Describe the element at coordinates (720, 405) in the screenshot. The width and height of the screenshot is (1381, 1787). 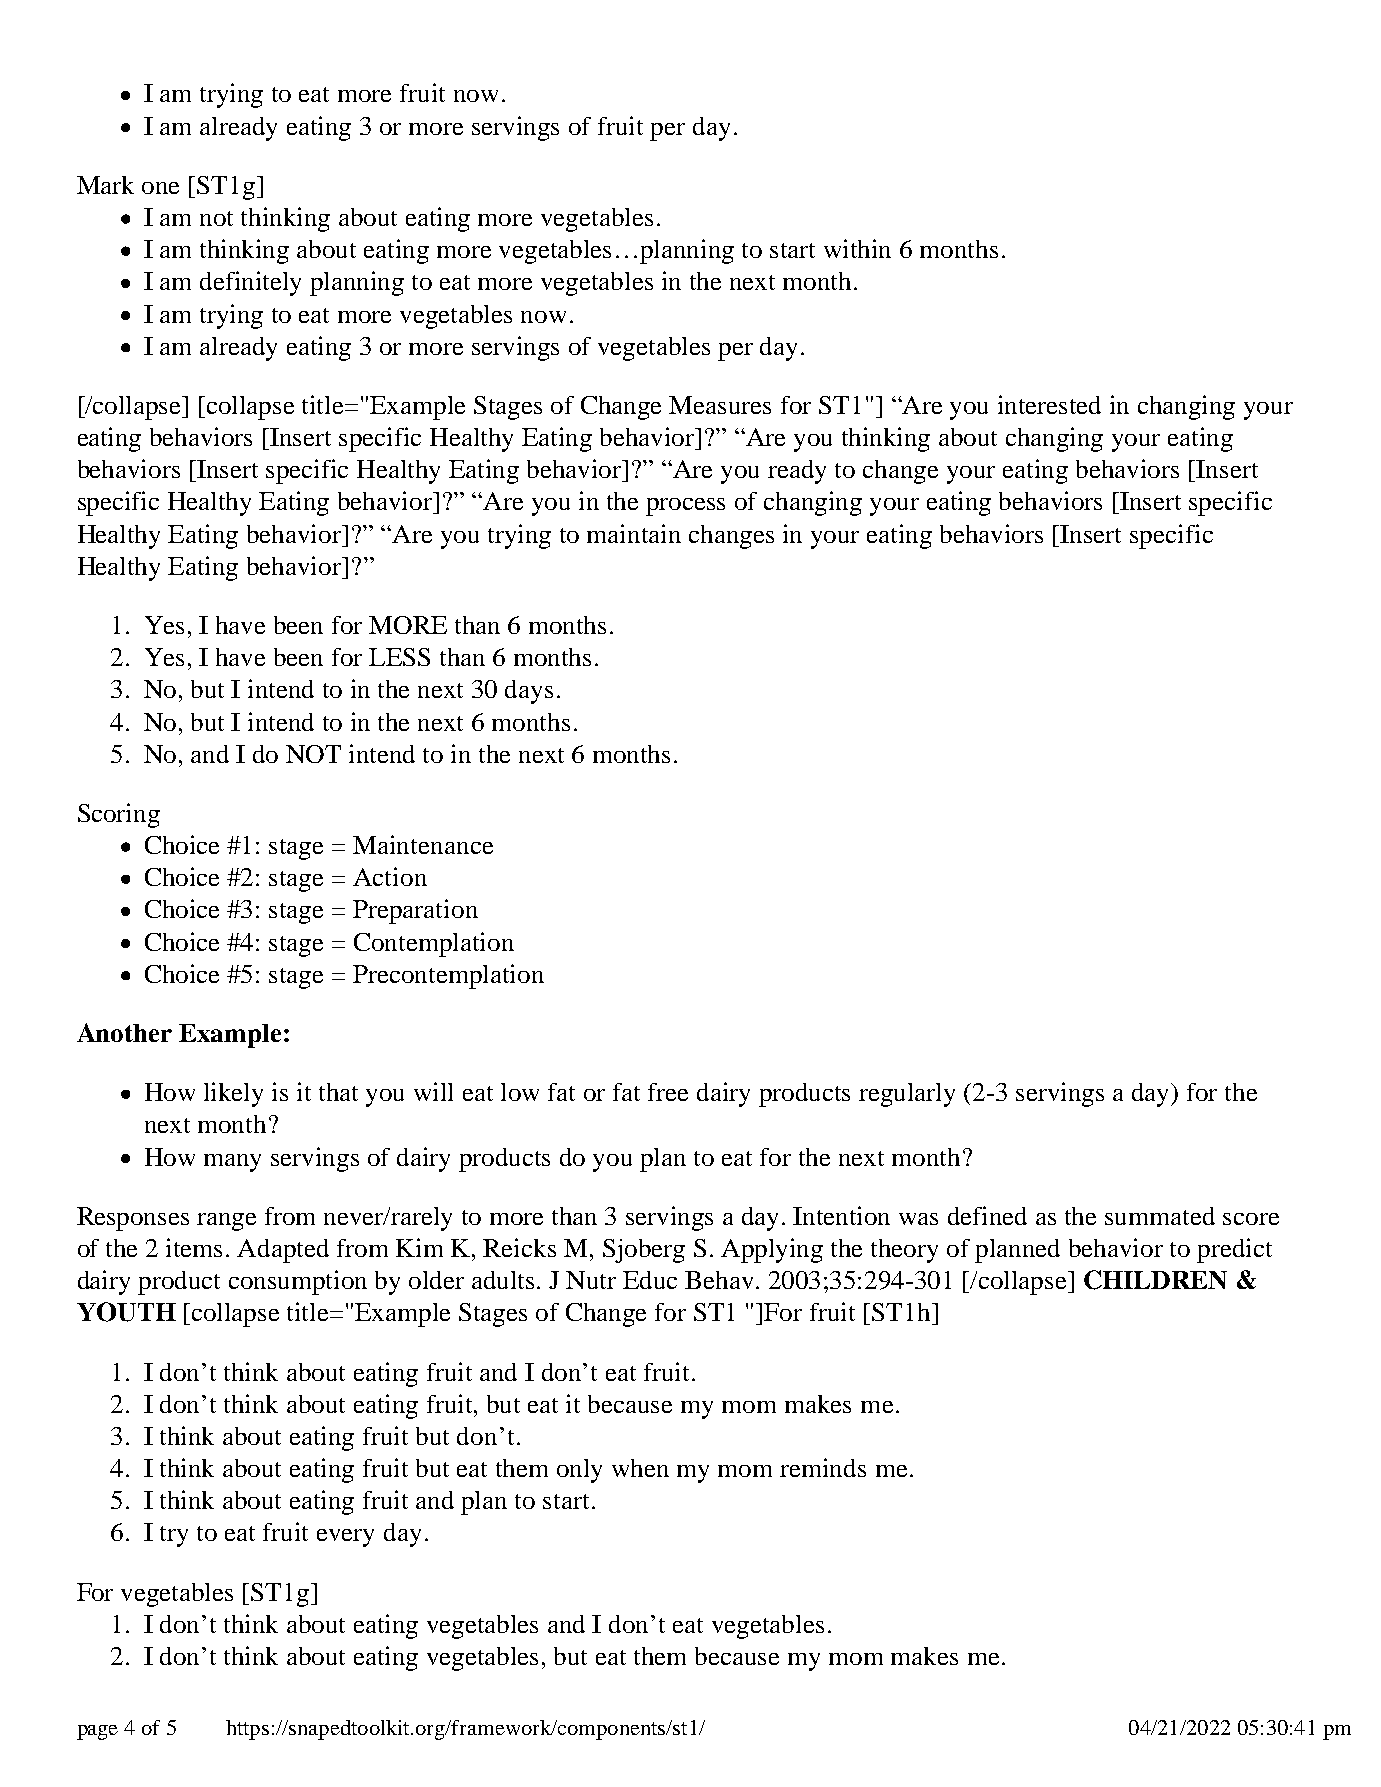
I see `Measures` at that location.
